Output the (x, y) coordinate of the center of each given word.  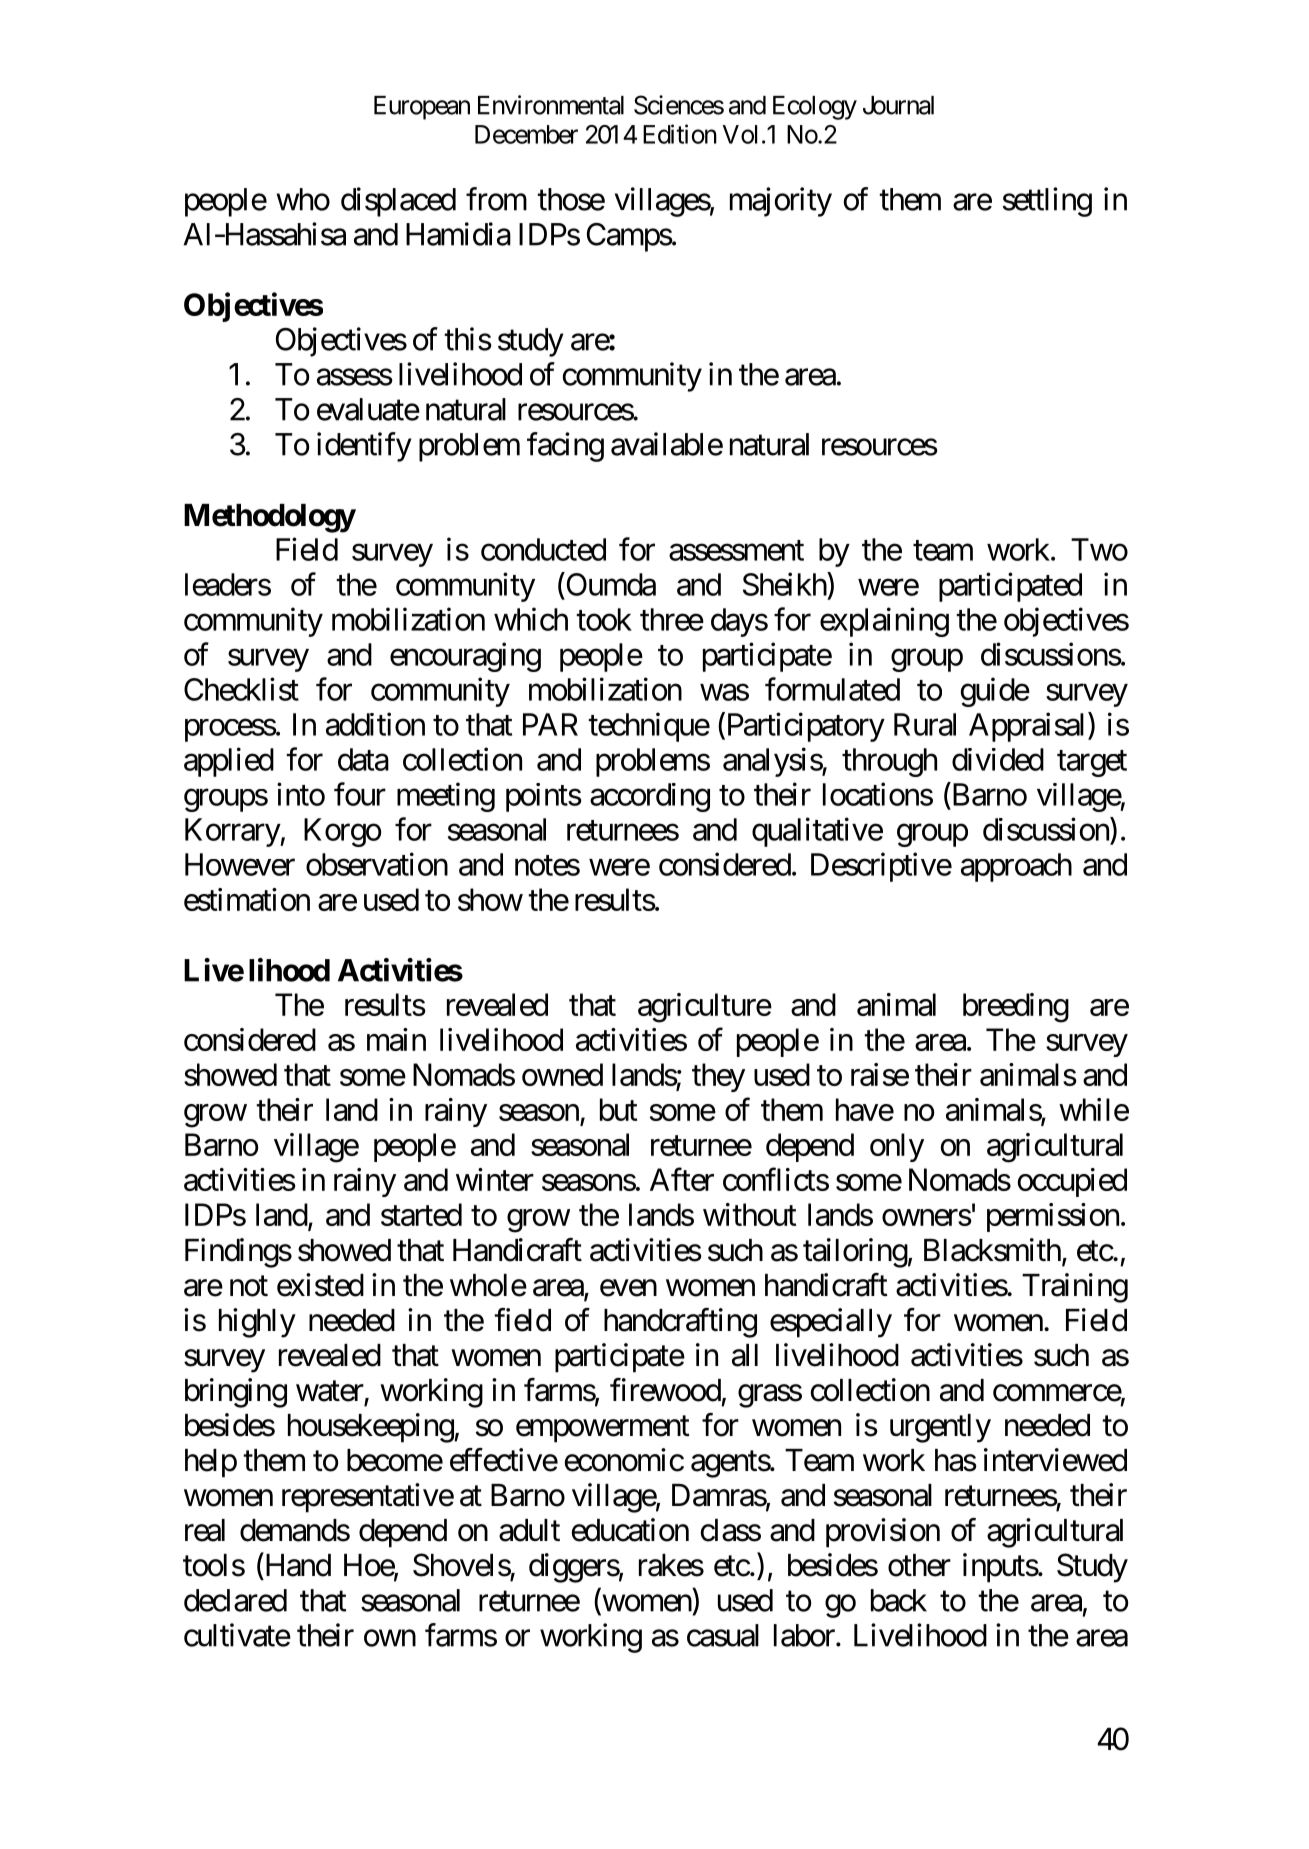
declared (235, 1600)
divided (998, 759)
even (628, 1288)
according (650, 797)
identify (364, 447)
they (718, 1077)
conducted (543, 549)
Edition (680, 134)
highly (257, 1323)
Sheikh (785, 584)
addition (375, 724)
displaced (398, 202)
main (396, 1039)
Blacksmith (992, 1250)
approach (1016, 867)
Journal (898, 105)
